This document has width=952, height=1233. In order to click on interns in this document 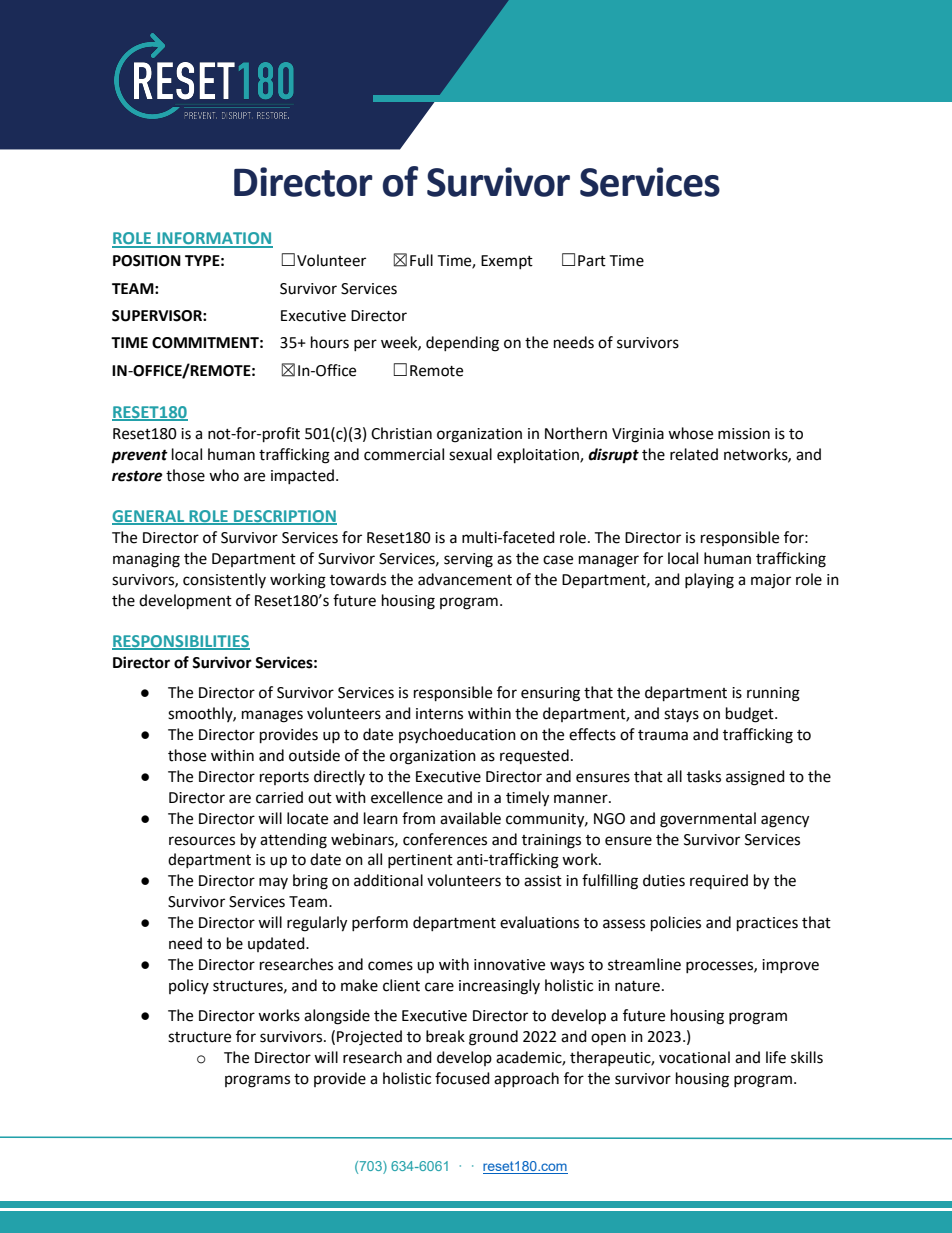, I will do `click(439, 714)`.
